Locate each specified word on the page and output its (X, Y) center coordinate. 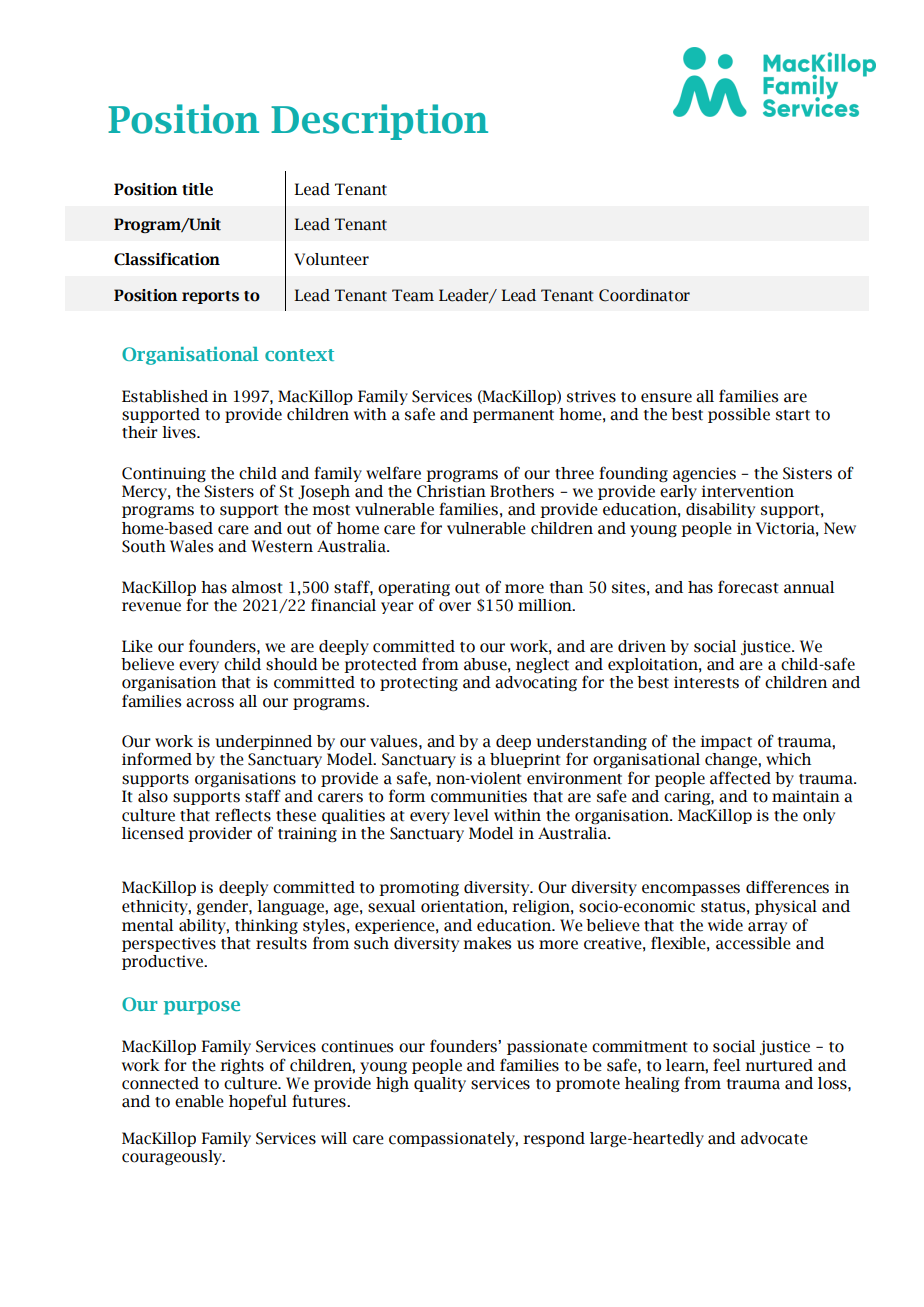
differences (787, 887)
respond (554, 1139)
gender (223, 908)
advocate (774, 1138)
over (455, 607)
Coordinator (644, 295)
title (197, 189)
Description (379, 122)
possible (739, 415)
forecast (748, 587)
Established (165, 396)
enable (199, 1101)
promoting (419, 889)
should (292, 664)
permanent (513, 416)
